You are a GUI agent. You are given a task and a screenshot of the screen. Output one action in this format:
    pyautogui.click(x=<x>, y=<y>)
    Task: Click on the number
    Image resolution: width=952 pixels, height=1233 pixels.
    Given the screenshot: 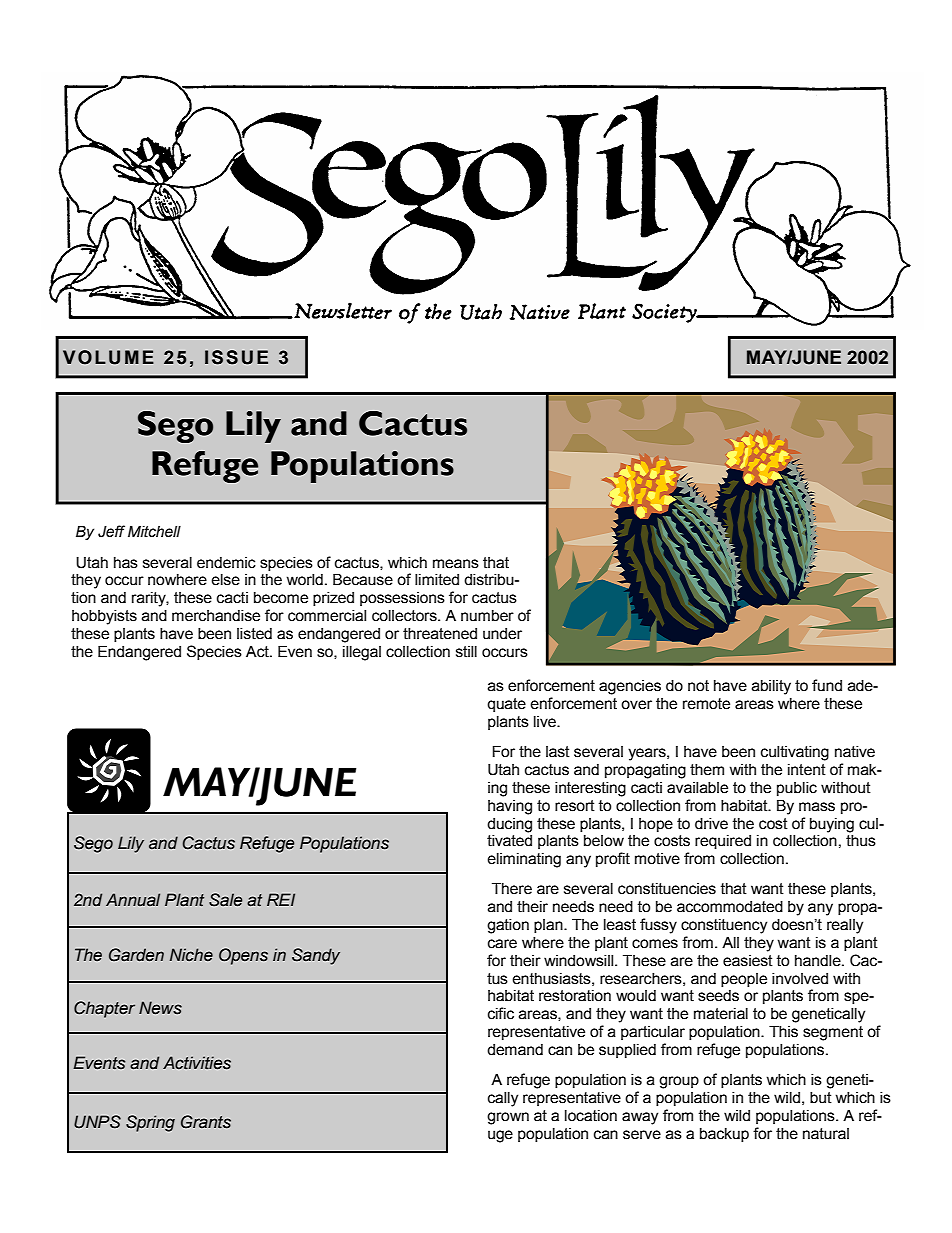 What is the action you would take?
    pyautogui.click(x=487, y=616)
